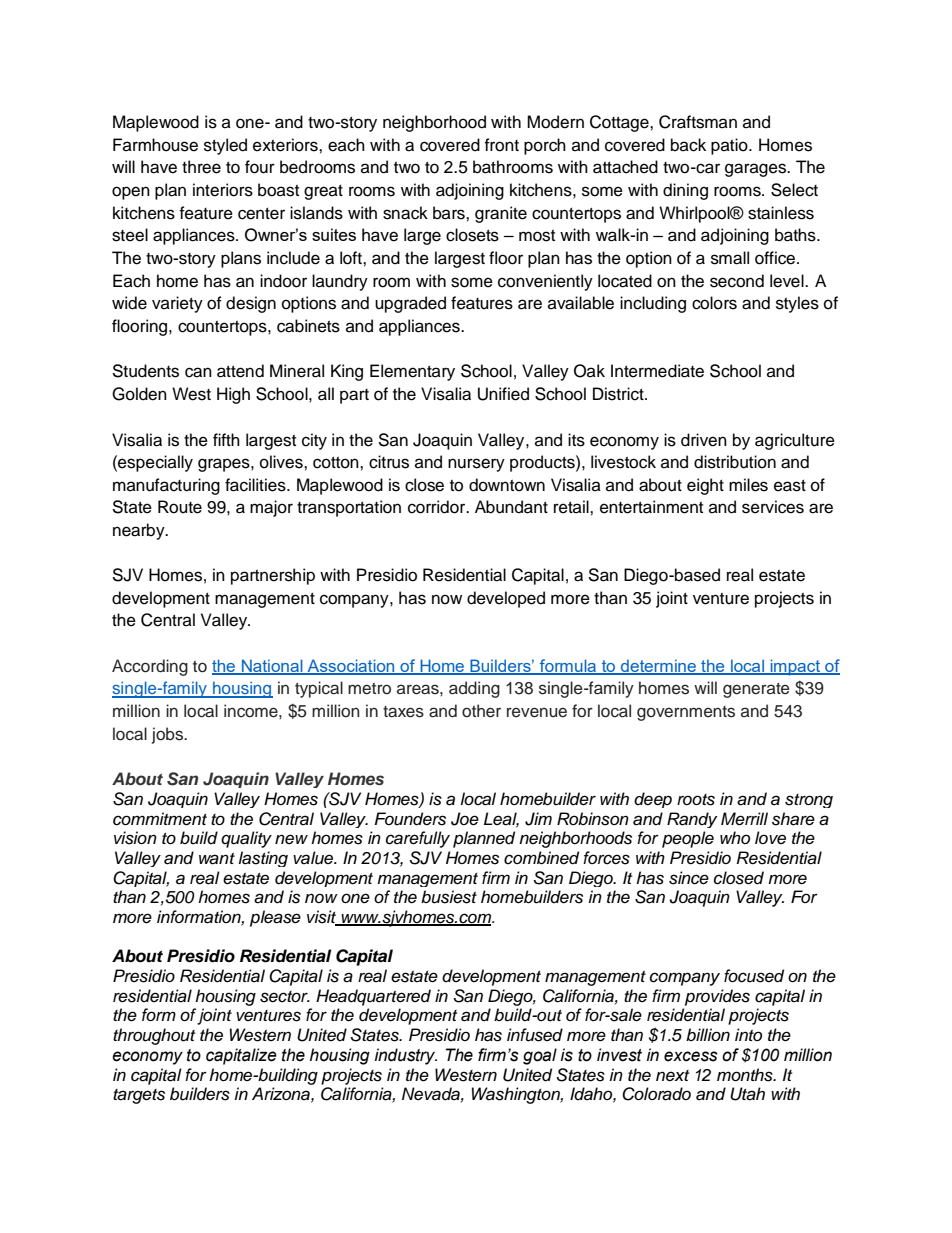  What do you see at coordinates (465, 819) in the screenshot?
I see `Joe` at bounding box center [465, 819].
